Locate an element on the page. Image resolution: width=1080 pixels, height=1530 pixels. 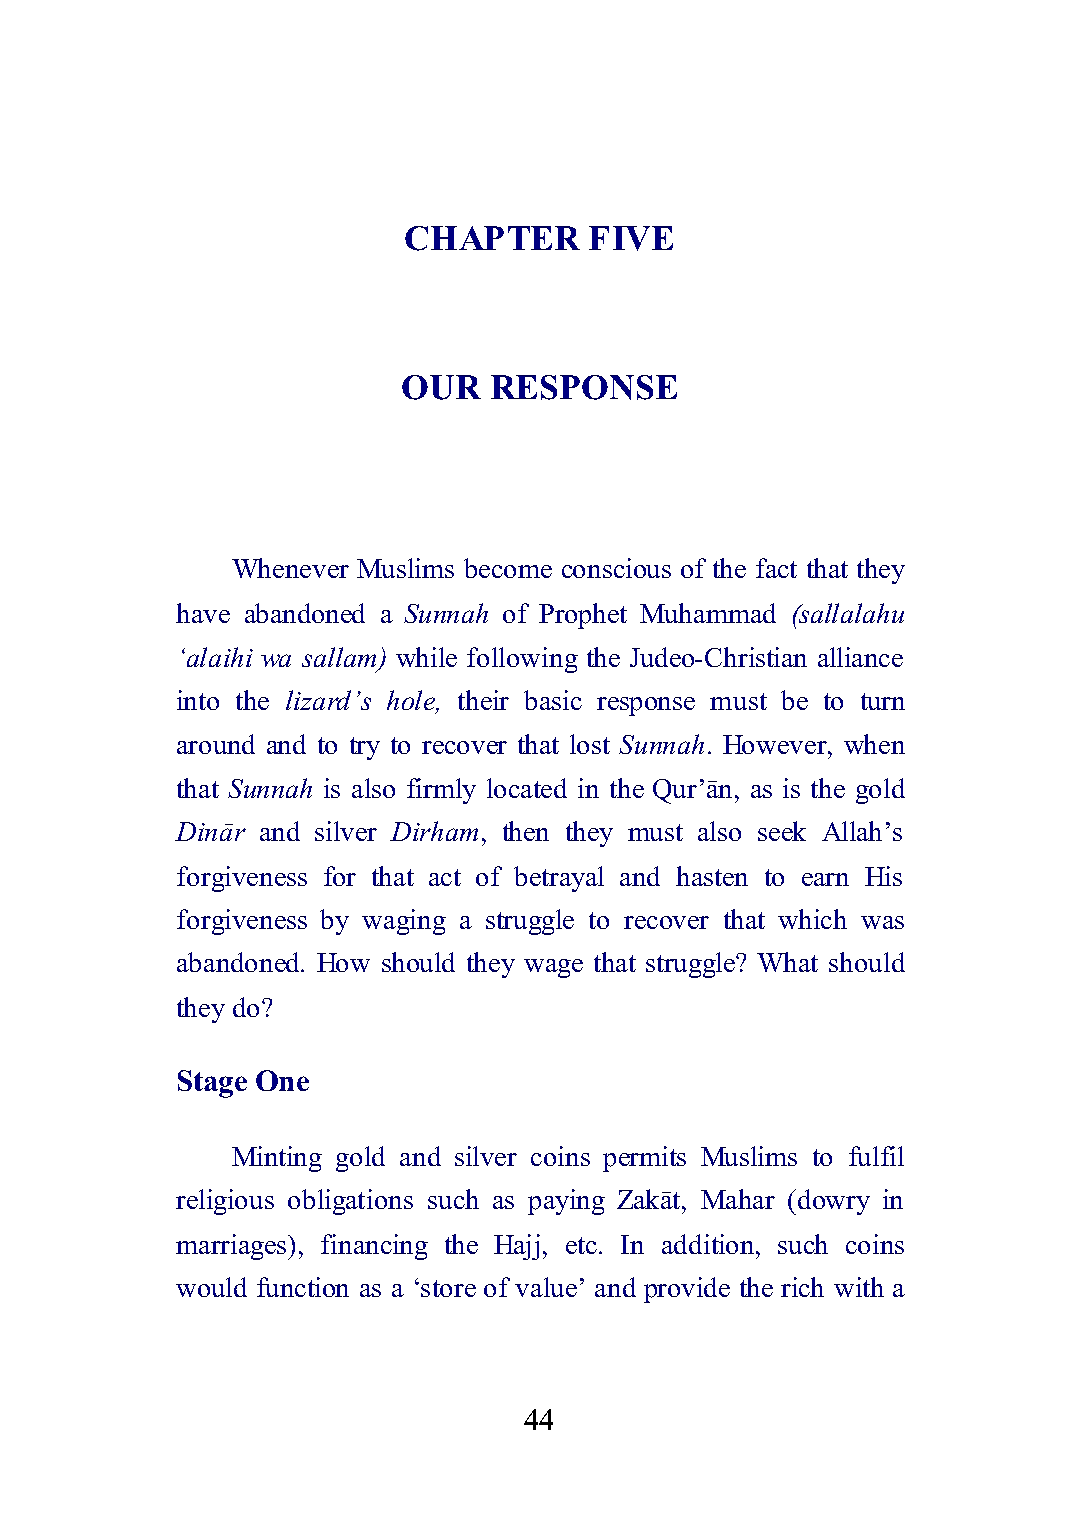
which is located at coordinates (812, 919).
